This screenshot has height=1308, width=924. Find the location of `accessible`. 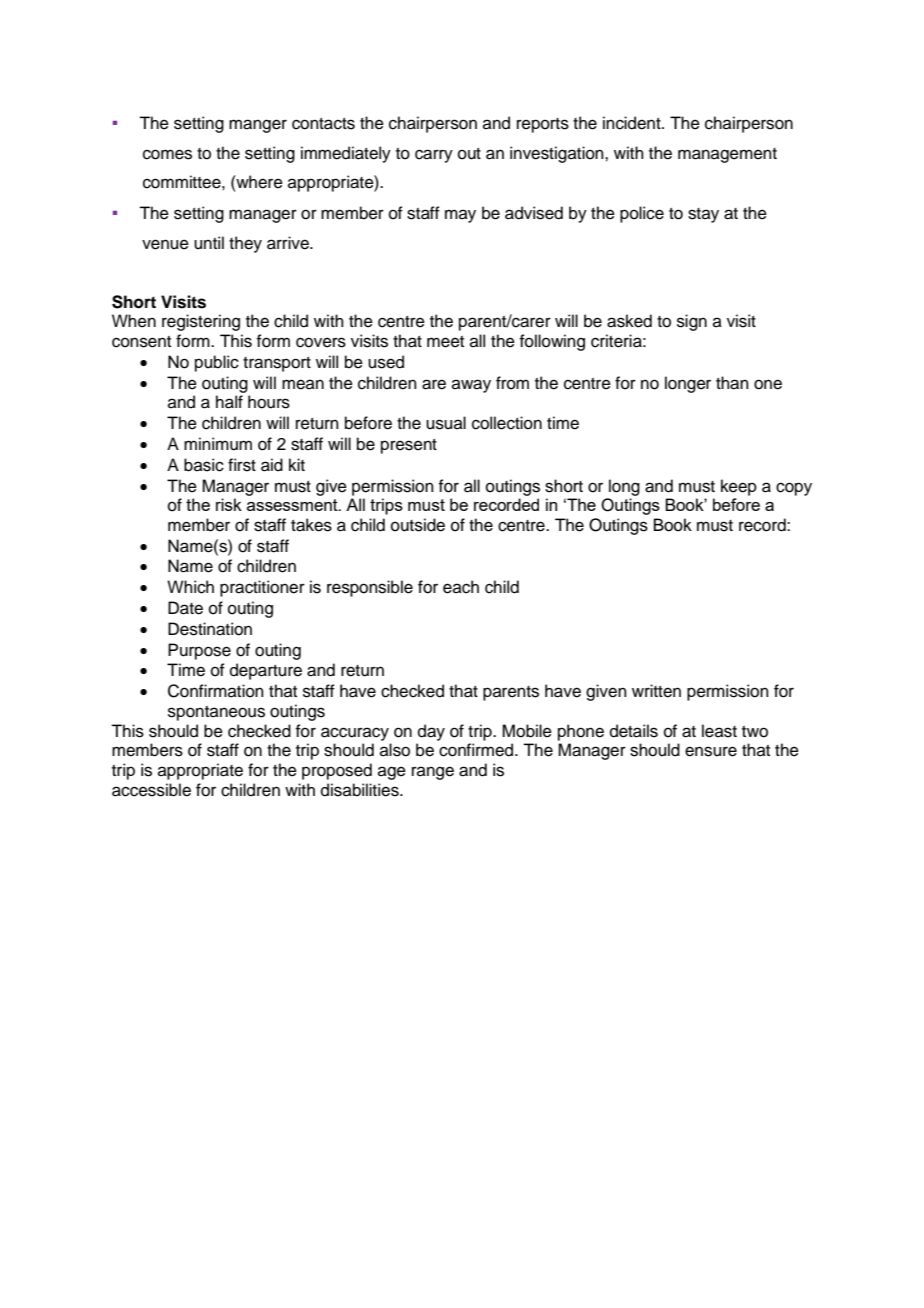

accessible is located at coordinates (151, 790).
